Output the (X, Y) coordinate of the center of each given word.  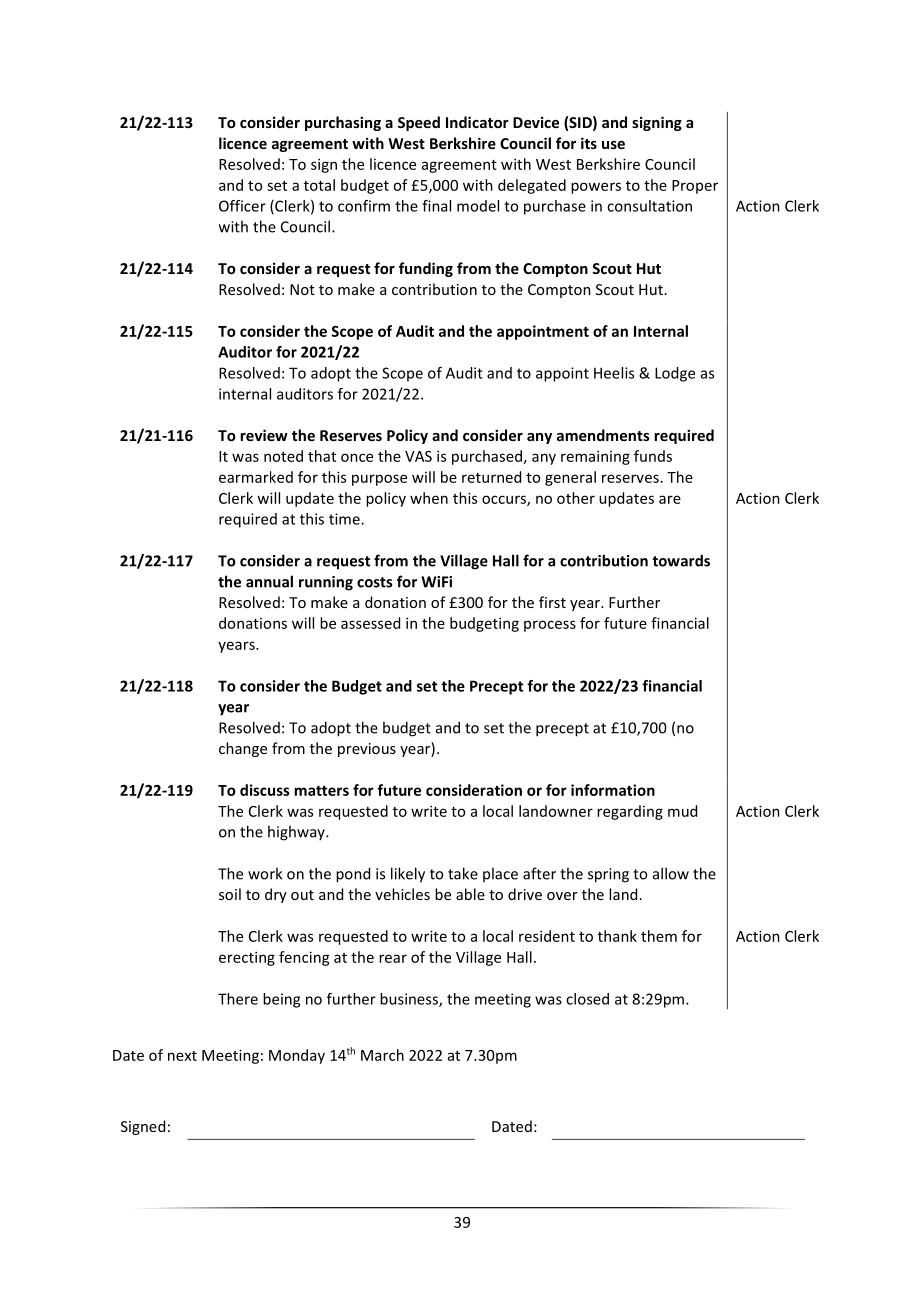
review (264, 435)
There (238, 999)
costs (374, 582)
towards (681, 560)
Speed (419, 123)
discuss (265, 790)
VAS (418, 456)
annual (269, 581)
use (613, 145)
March (382, 1055)
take (463, 873)
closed (587, 999)
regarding (630, 812)
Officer (242, 206)
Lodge (675, 374)
